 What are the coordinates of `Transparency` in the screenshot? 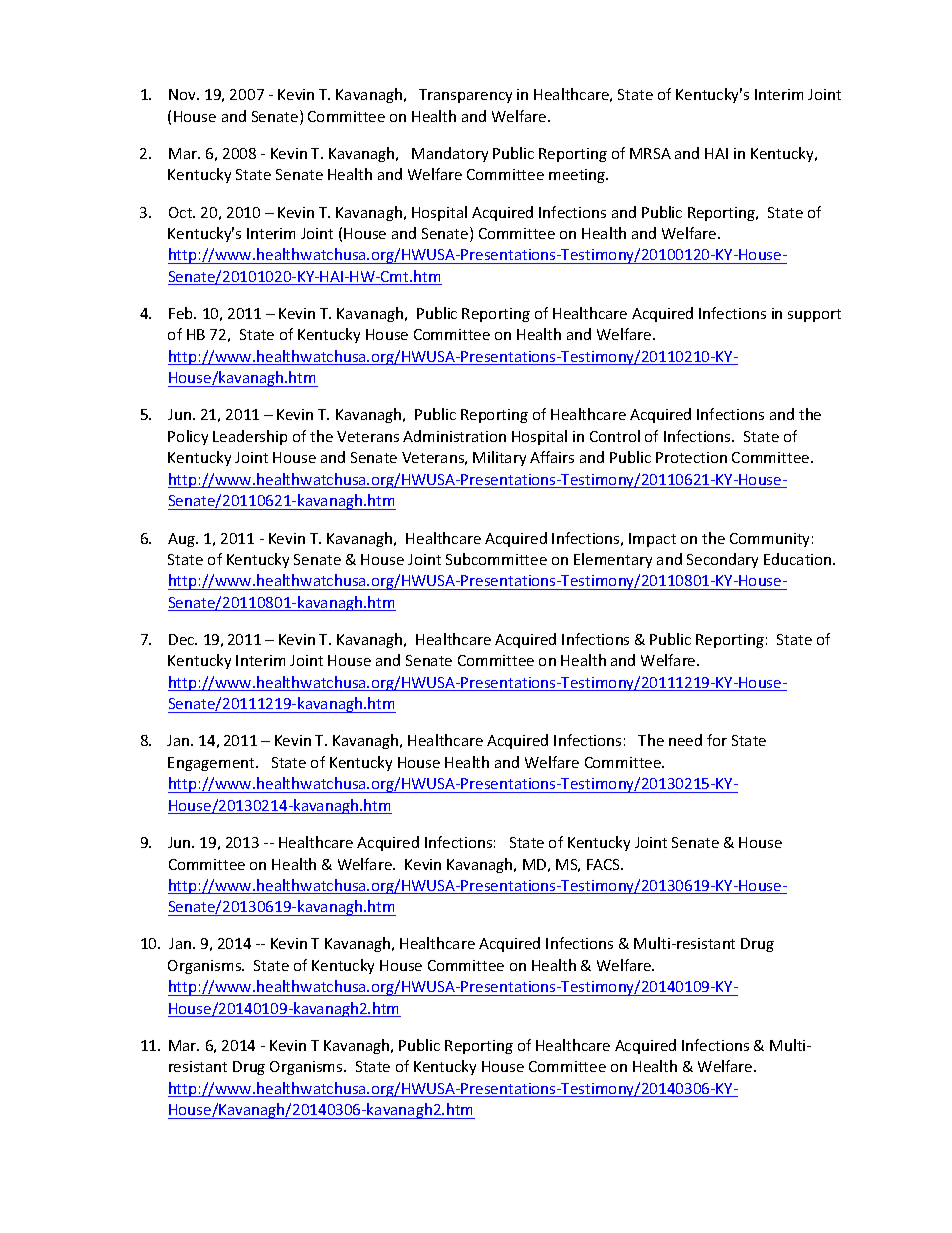 It's located at (465, 96).
